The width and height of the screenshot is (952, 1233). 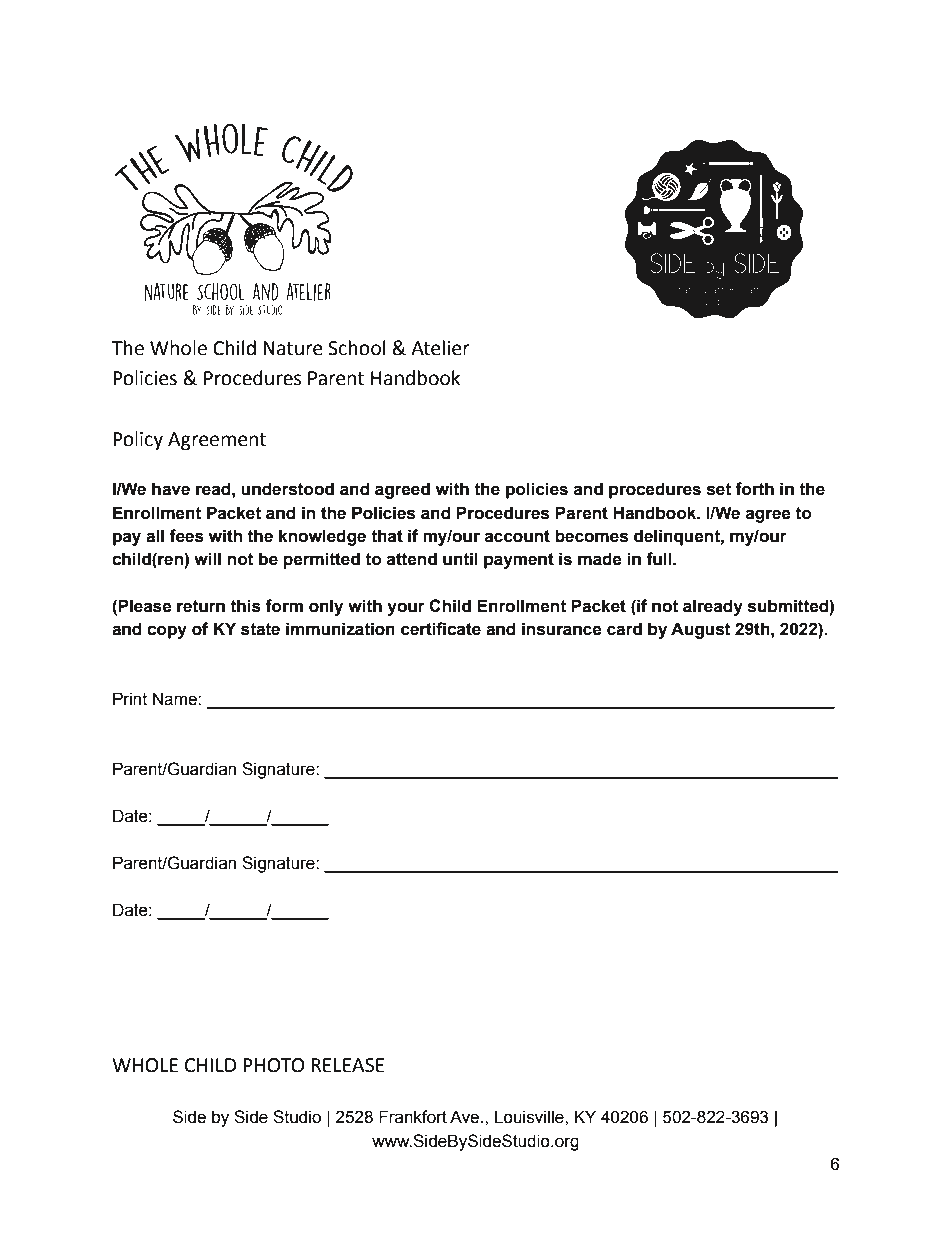 I want to click on until, so click(x=460, y=559).
